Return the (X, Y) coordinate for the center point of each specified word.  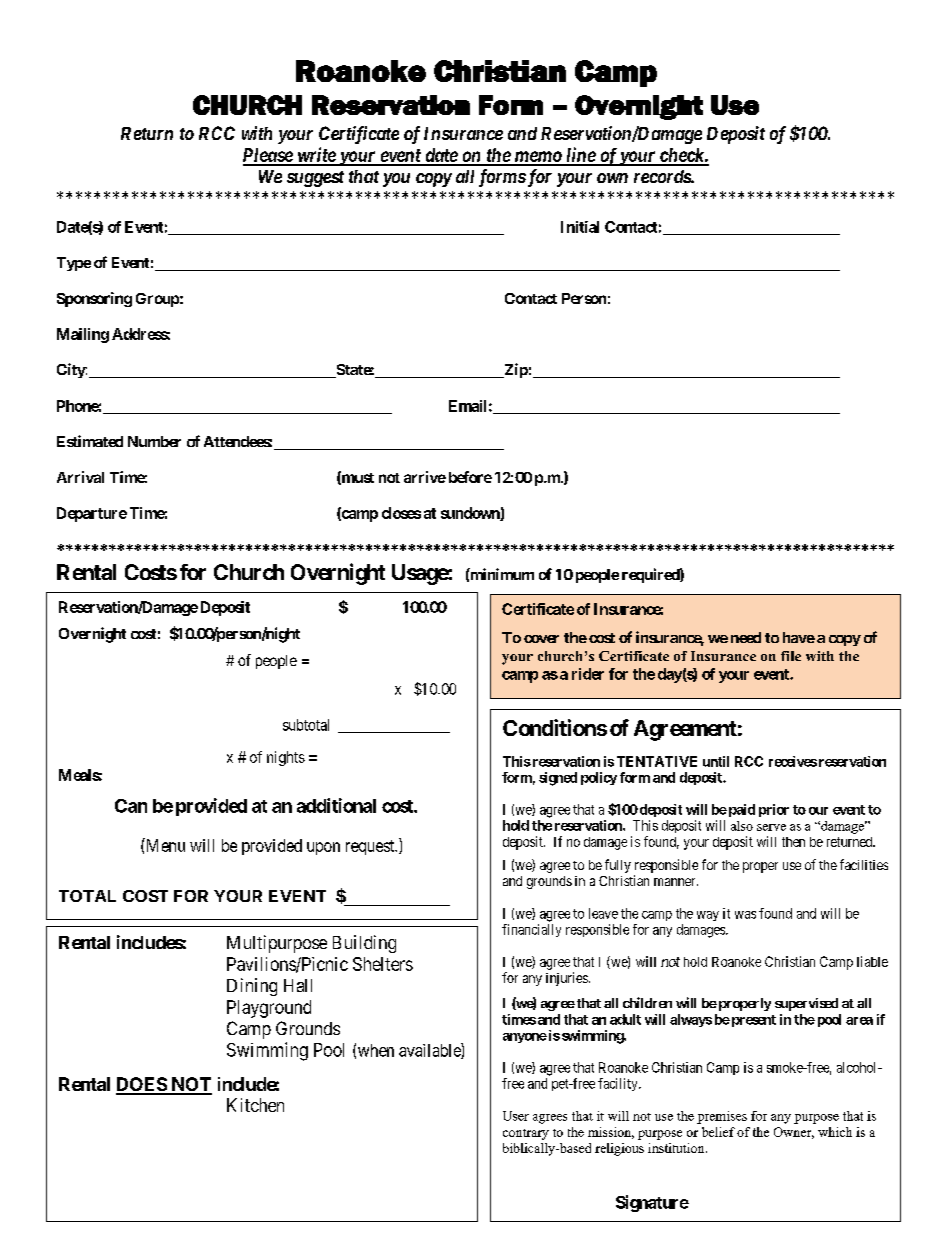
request (371, 847)
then (793, 842)
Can (131, 806)
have (799, 637)
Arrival (80, 477)
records (663, 176)
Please (268, 156)
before (470, 477)
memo (537, 158)
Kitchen (255, 1105)
